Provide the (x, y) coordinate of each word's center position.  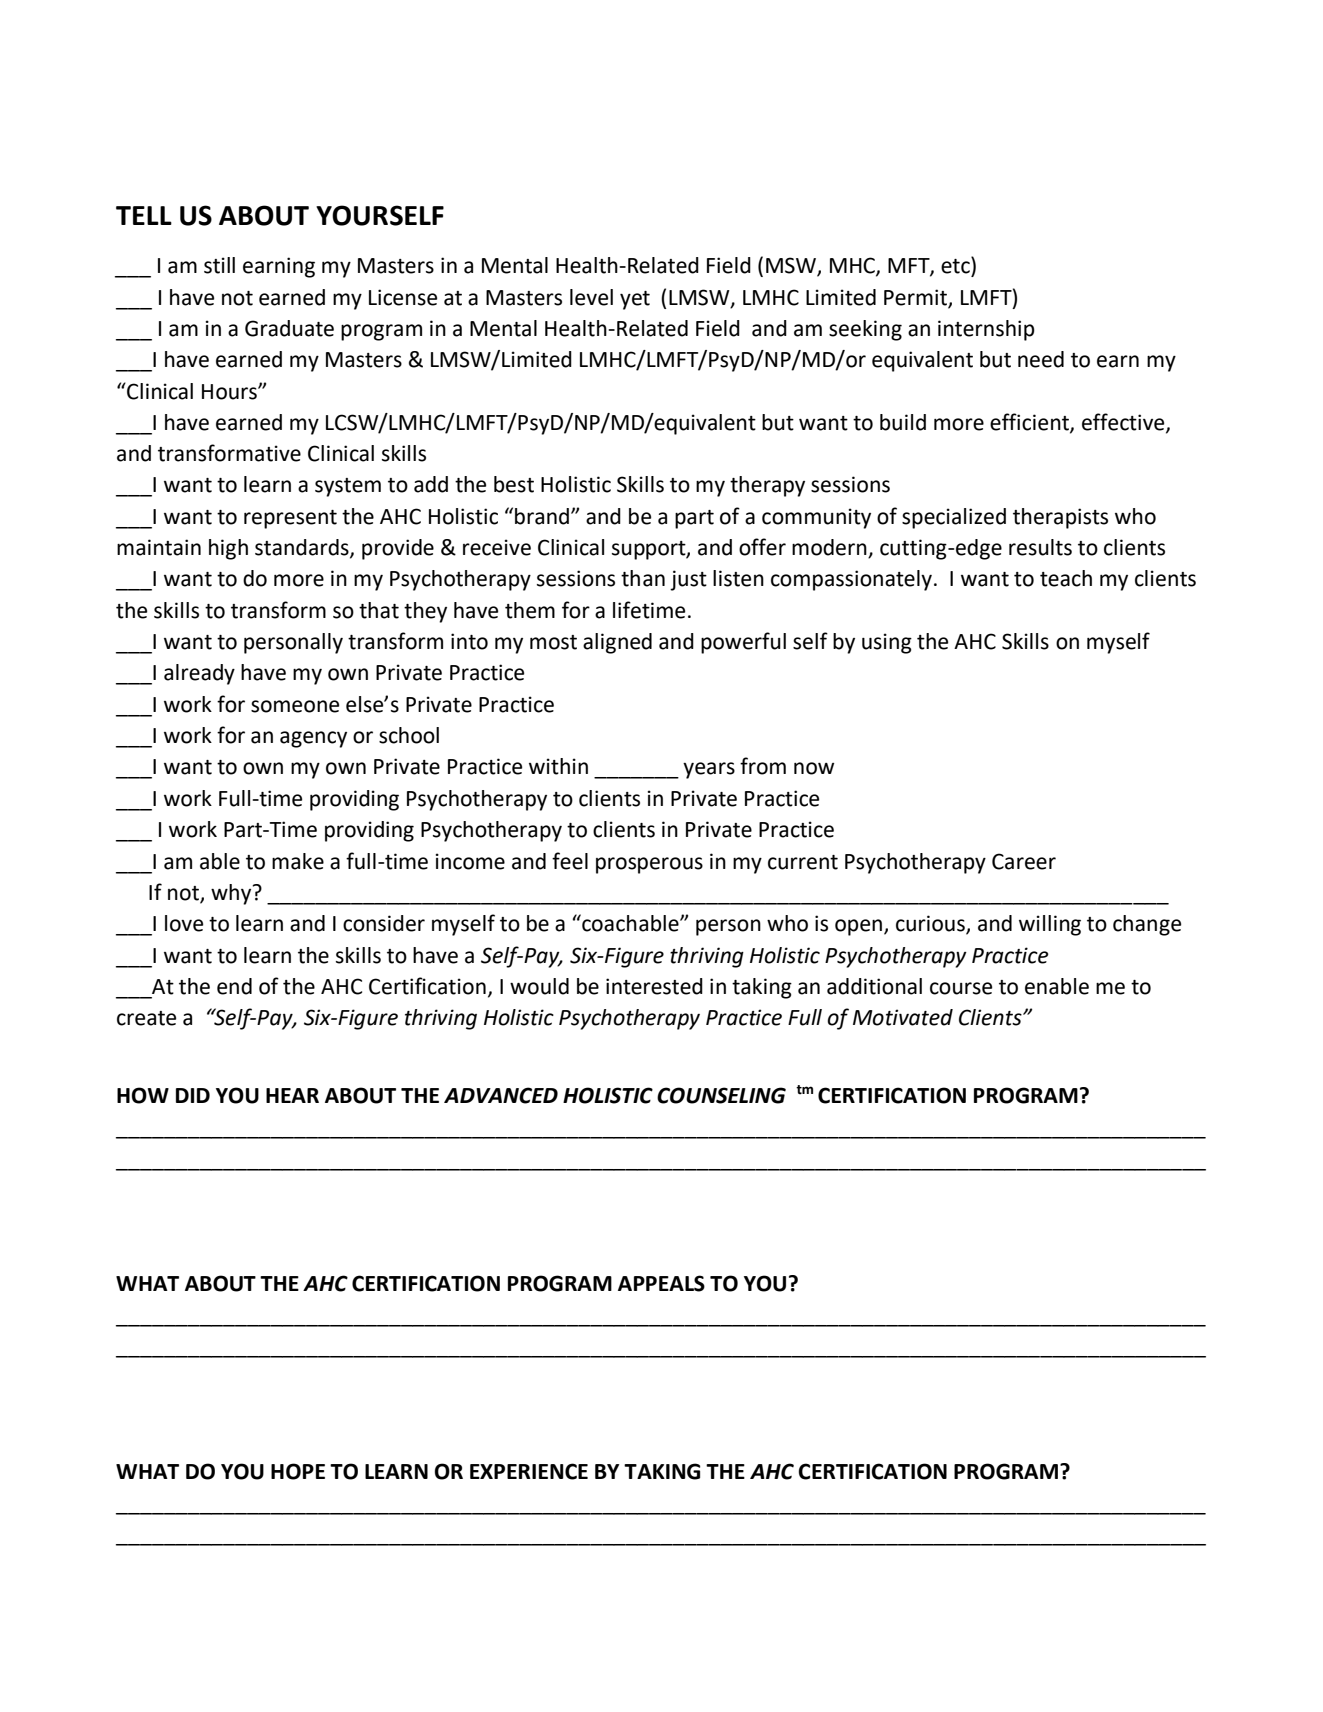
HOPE (298, 1471)
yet (635, 300)
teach (1066, 578)
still (219, 265)
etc (956, 266)
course (961, 988)
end (234, 986)
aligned (617, 643)
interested (654, 986)
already (199, 674)
